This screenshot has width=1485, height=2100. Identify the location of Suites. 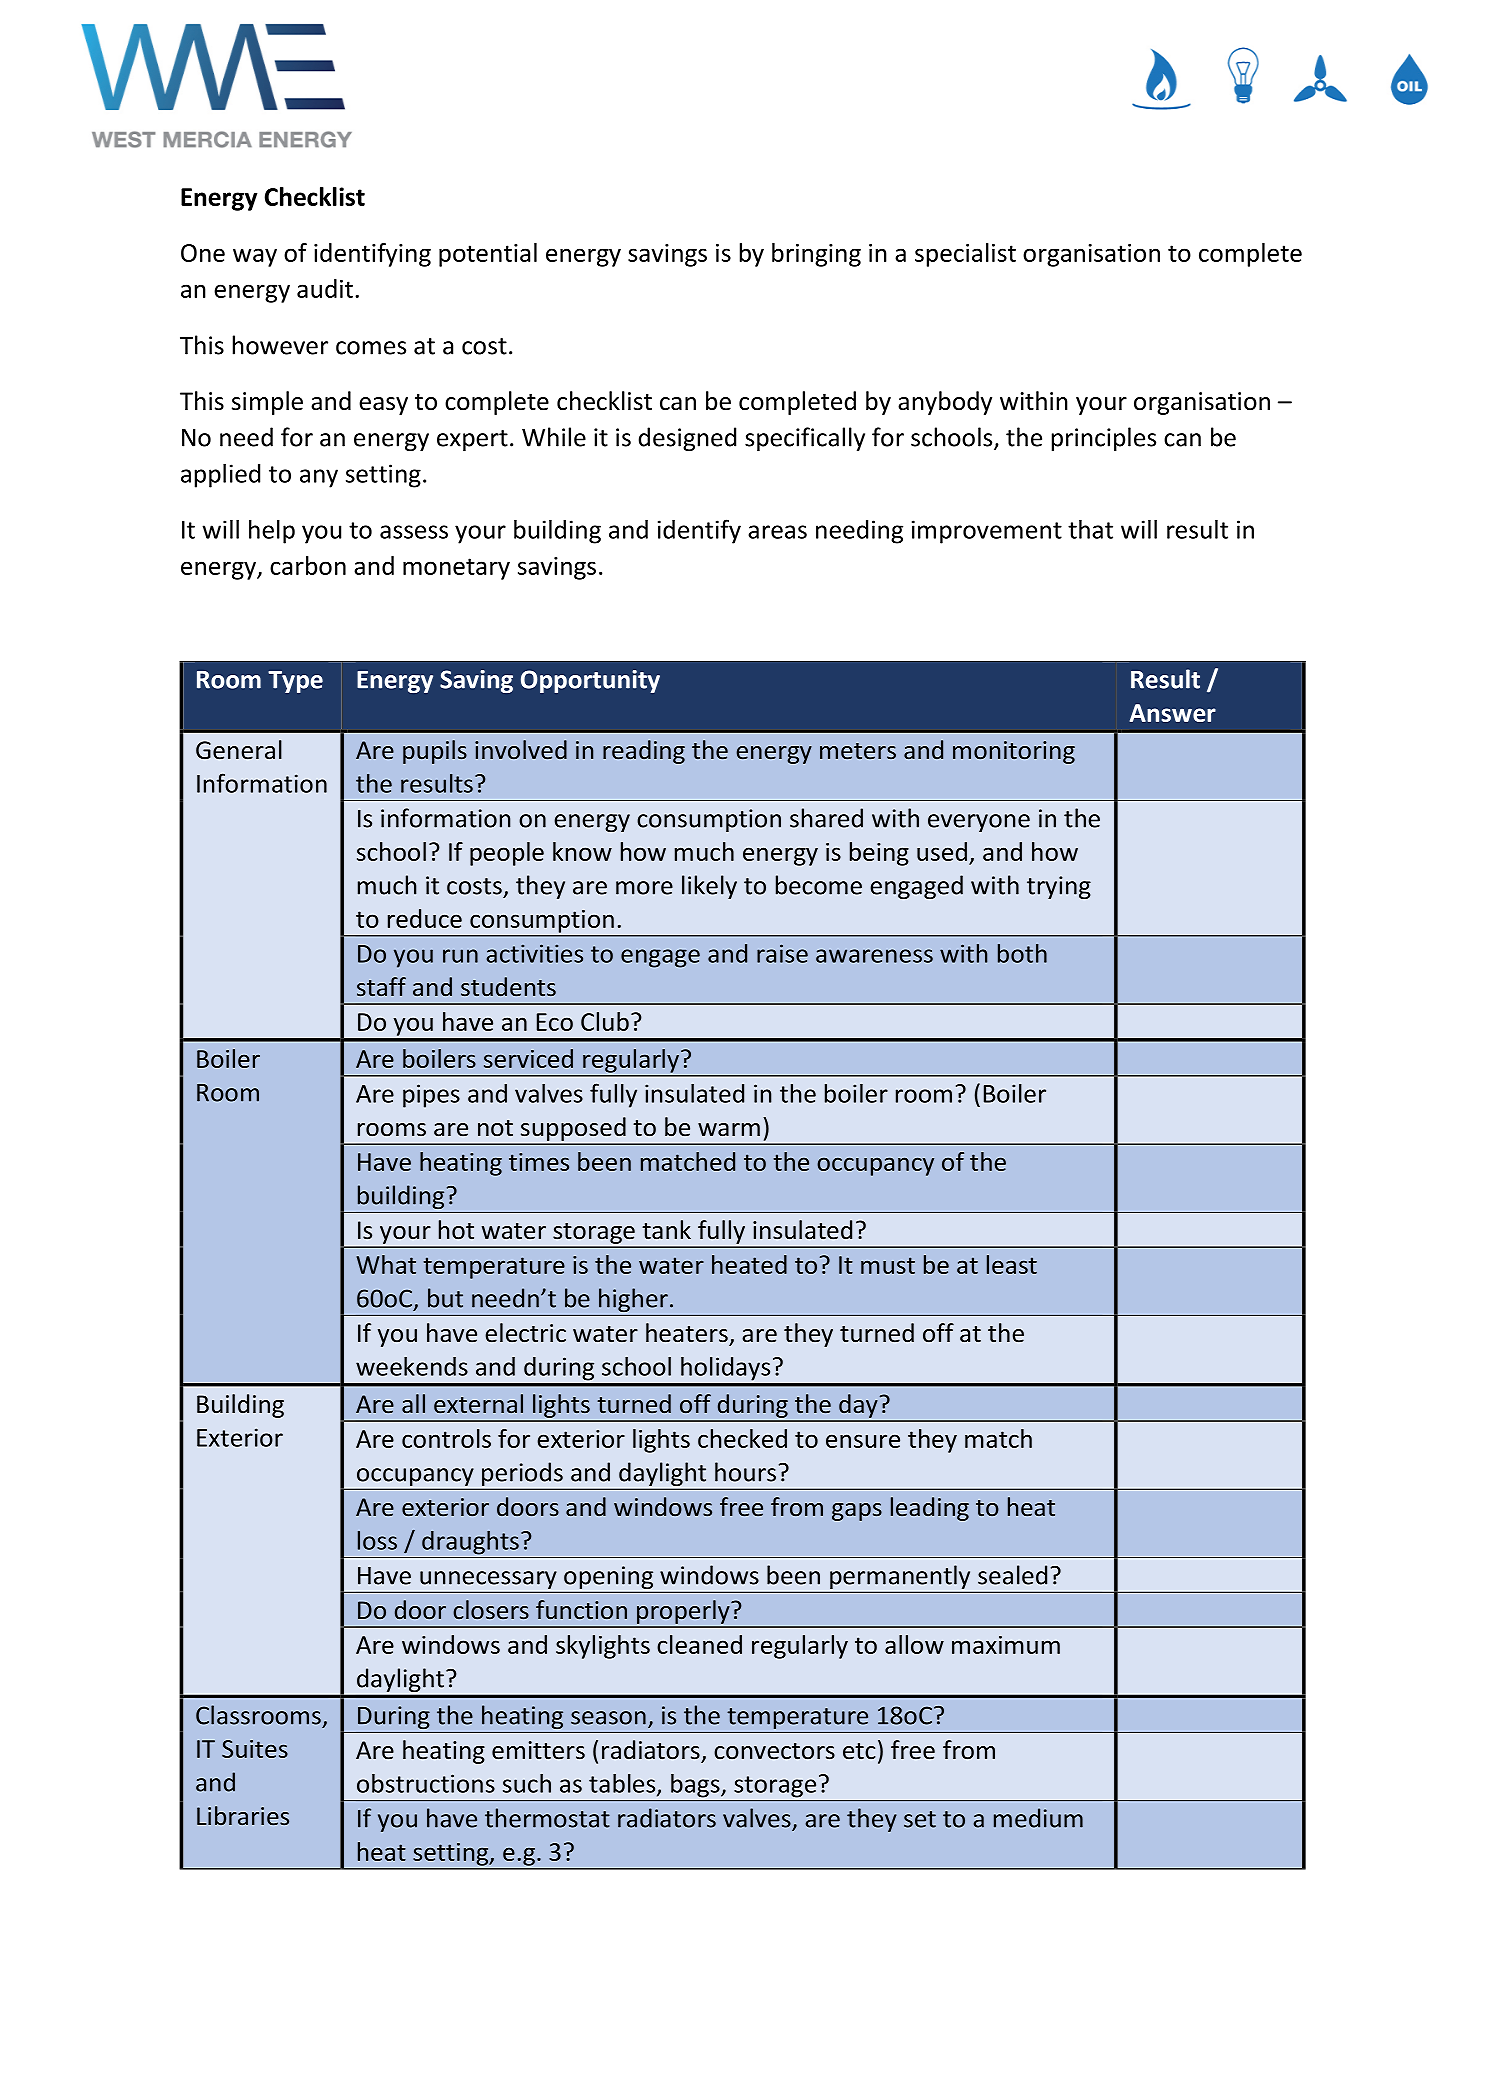
(255, 1749).
